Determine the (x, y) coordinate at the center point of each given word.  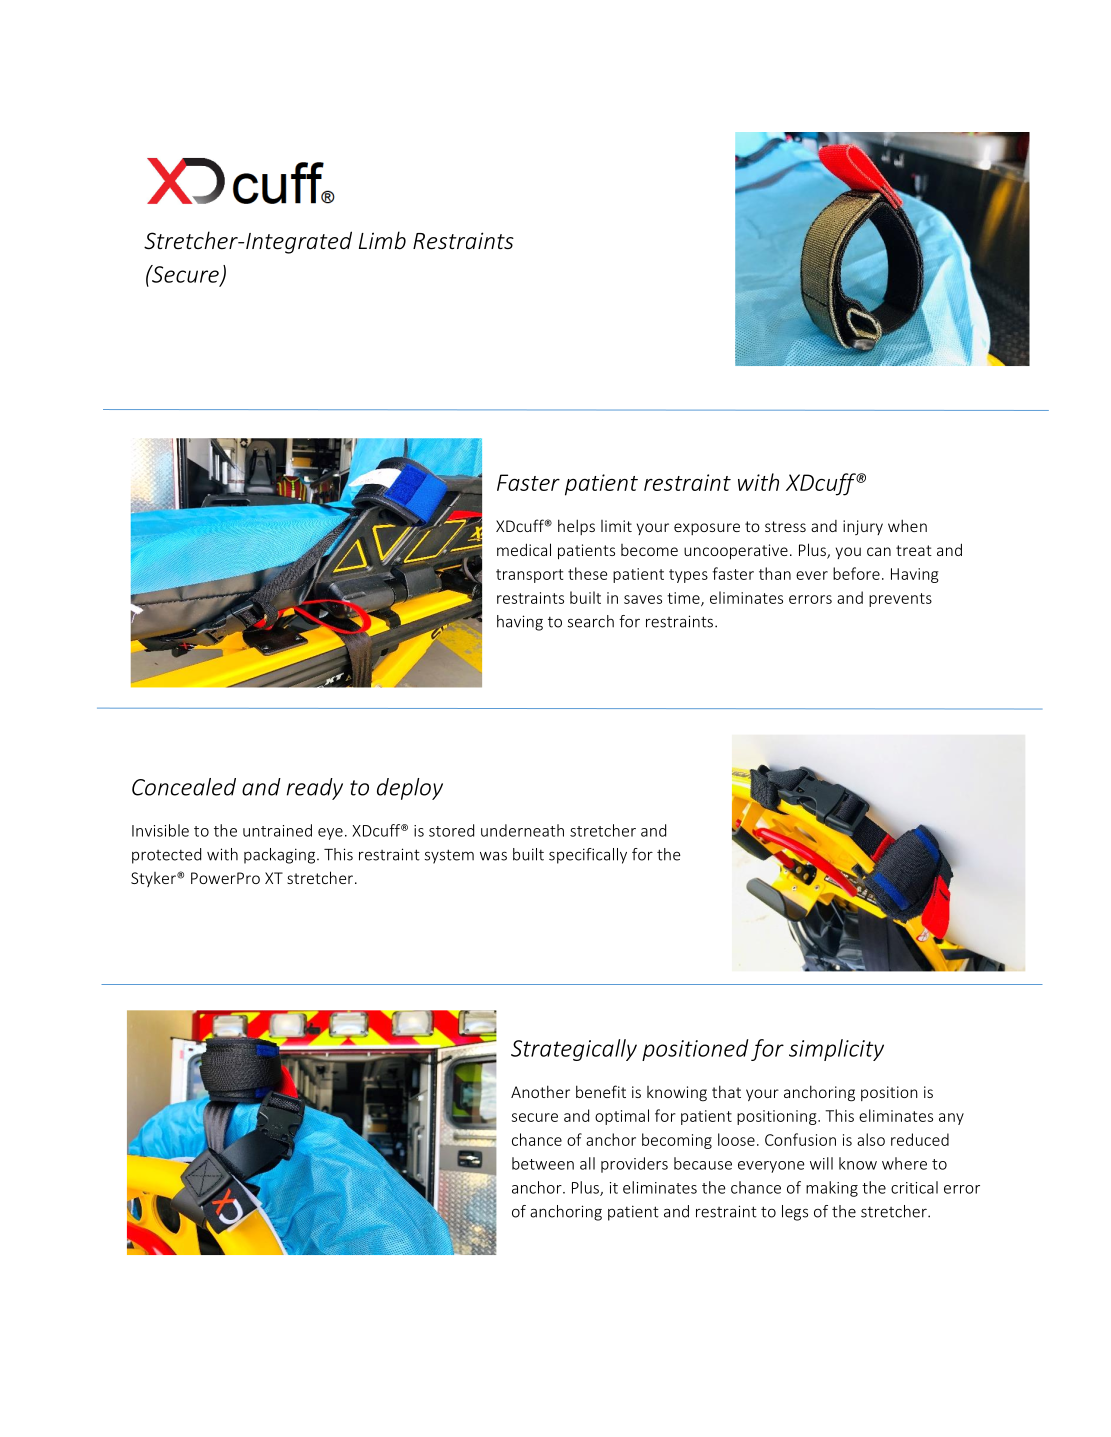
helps (576, 527)
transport (529, 576)
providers (634, 1165)
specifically (588, 856)
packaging (281, 856)
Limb (382, 240)
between (543, 1163)
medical (524, 549)
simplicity (836, 1050)
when (907, 525)
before (856, 573)
